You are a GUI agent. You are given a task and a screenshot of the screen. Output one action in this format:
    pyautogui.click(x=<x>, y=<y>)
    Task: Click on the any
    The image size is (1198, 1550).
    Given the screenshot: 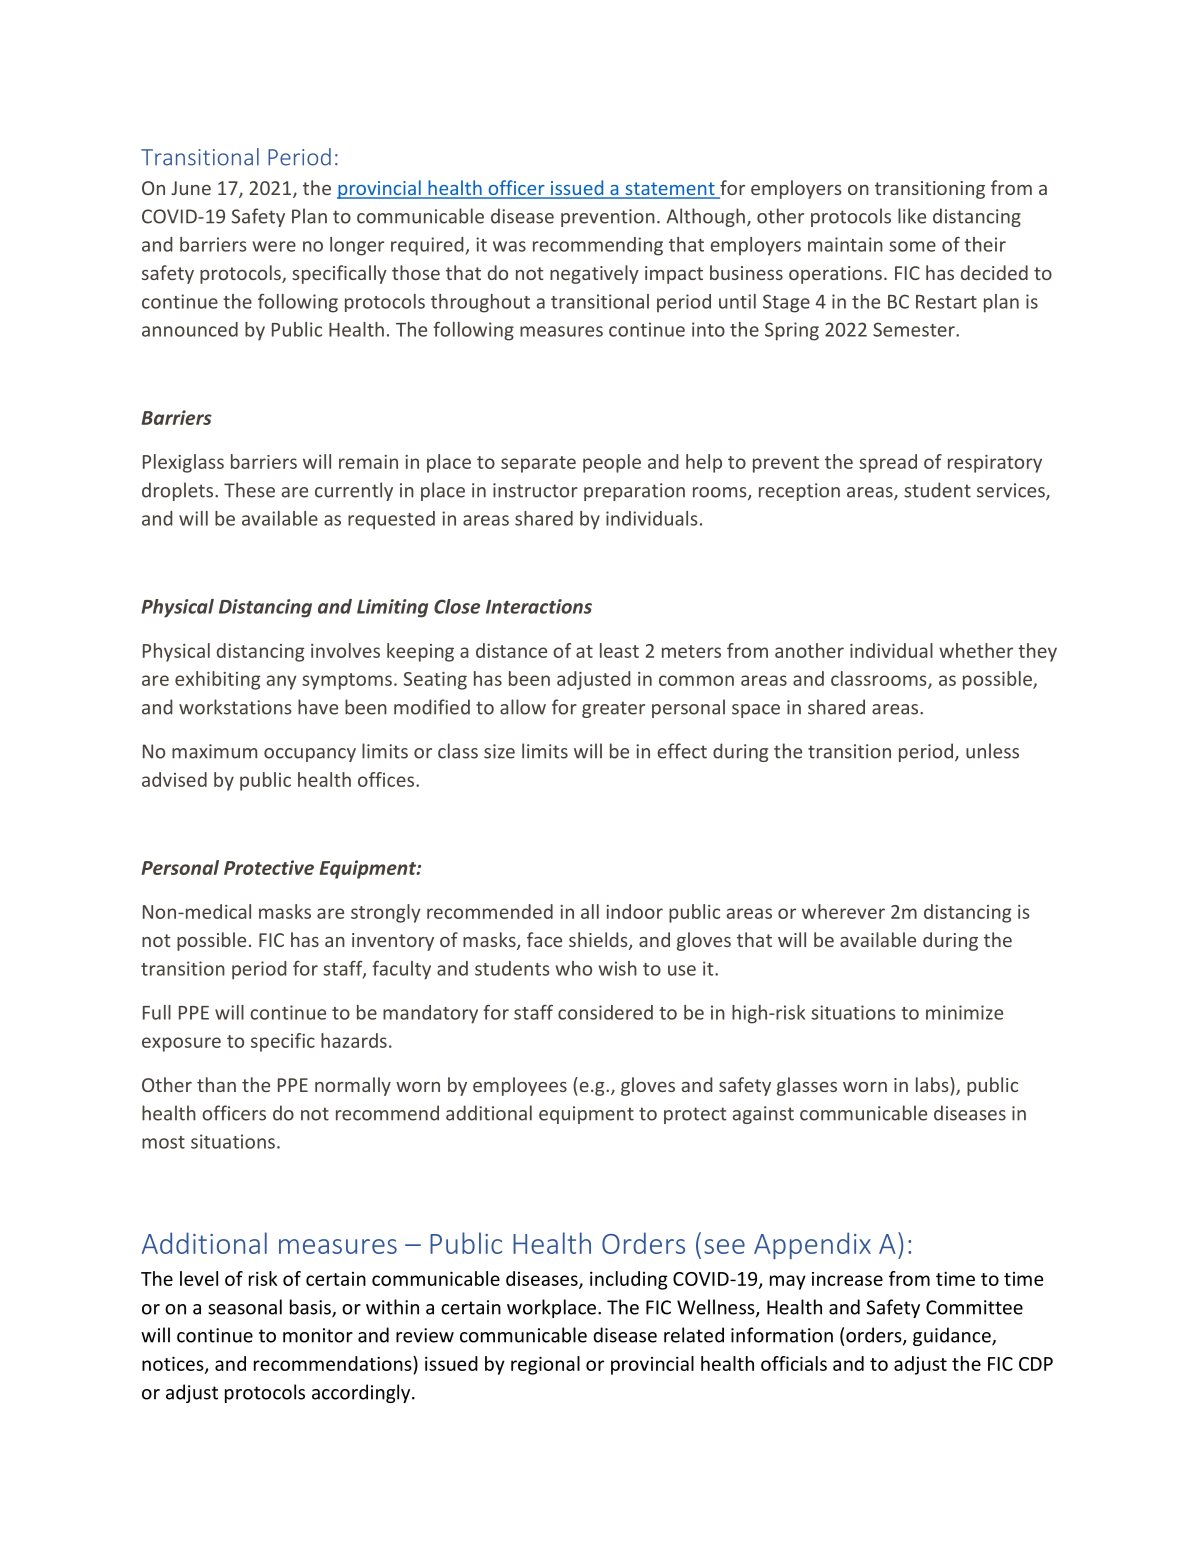 What is the action you would take?
    pyautogui.click(x=282, y=682)
